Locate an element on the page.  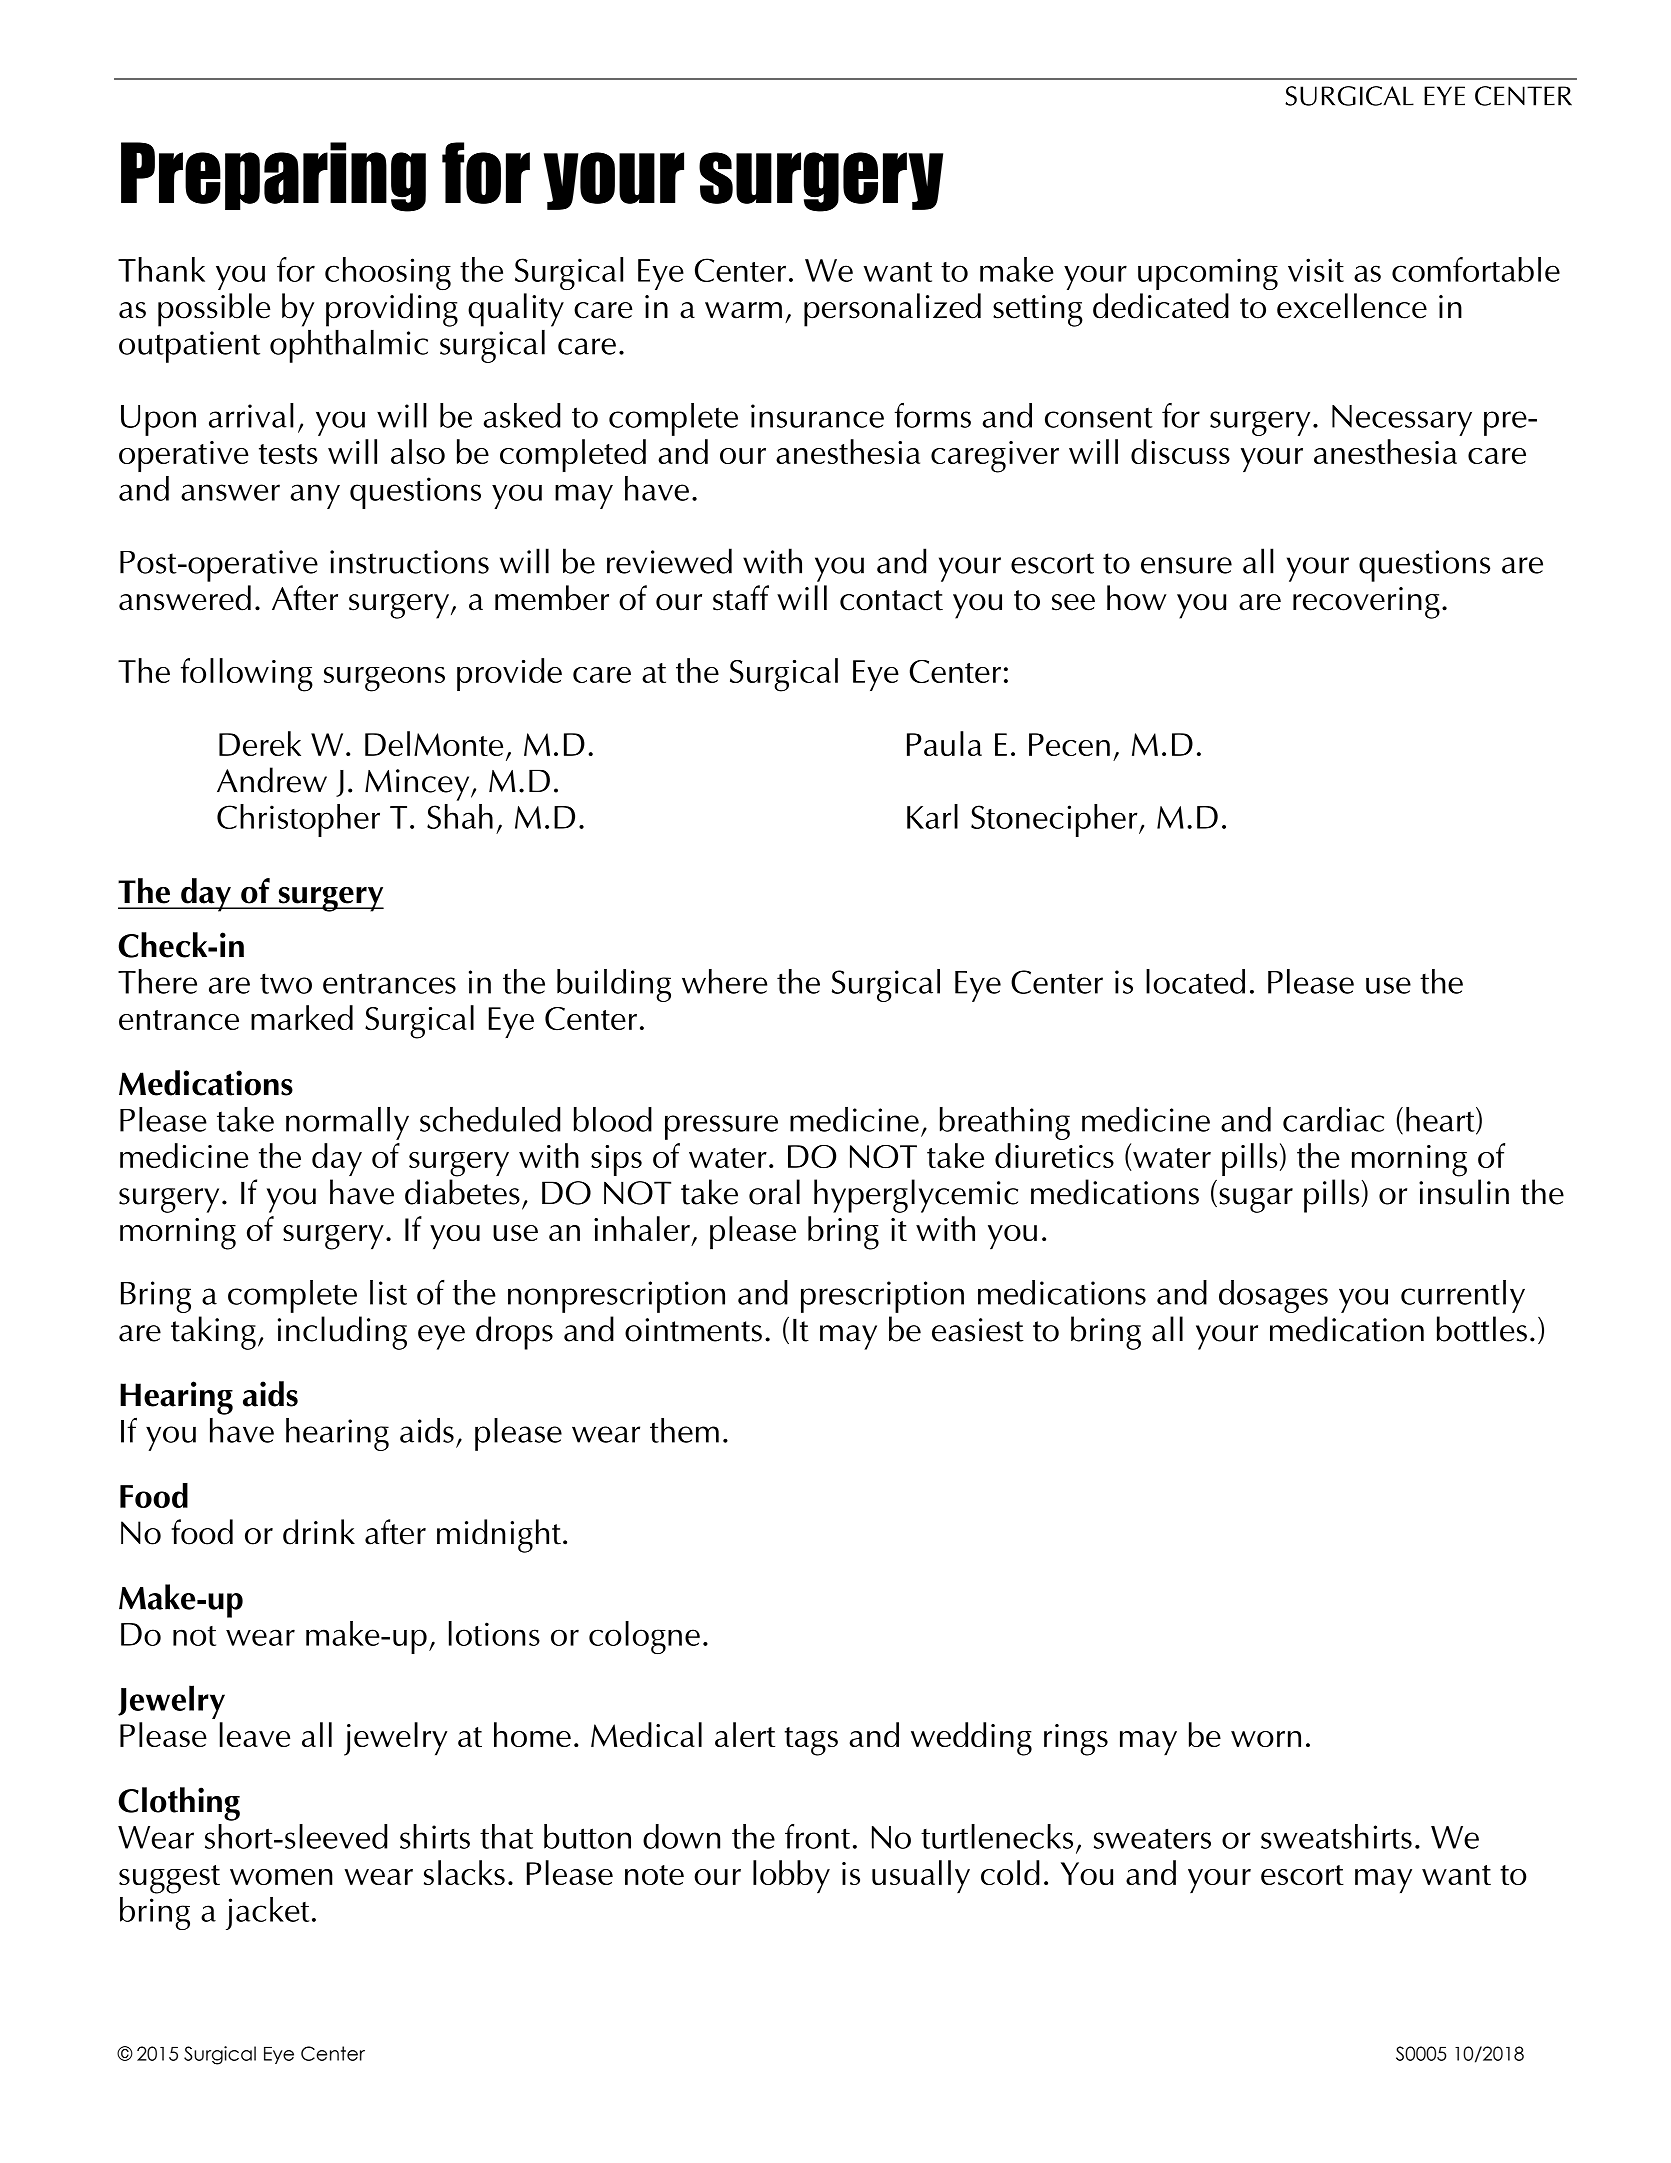
women is located at coordinates (281, 1877).
